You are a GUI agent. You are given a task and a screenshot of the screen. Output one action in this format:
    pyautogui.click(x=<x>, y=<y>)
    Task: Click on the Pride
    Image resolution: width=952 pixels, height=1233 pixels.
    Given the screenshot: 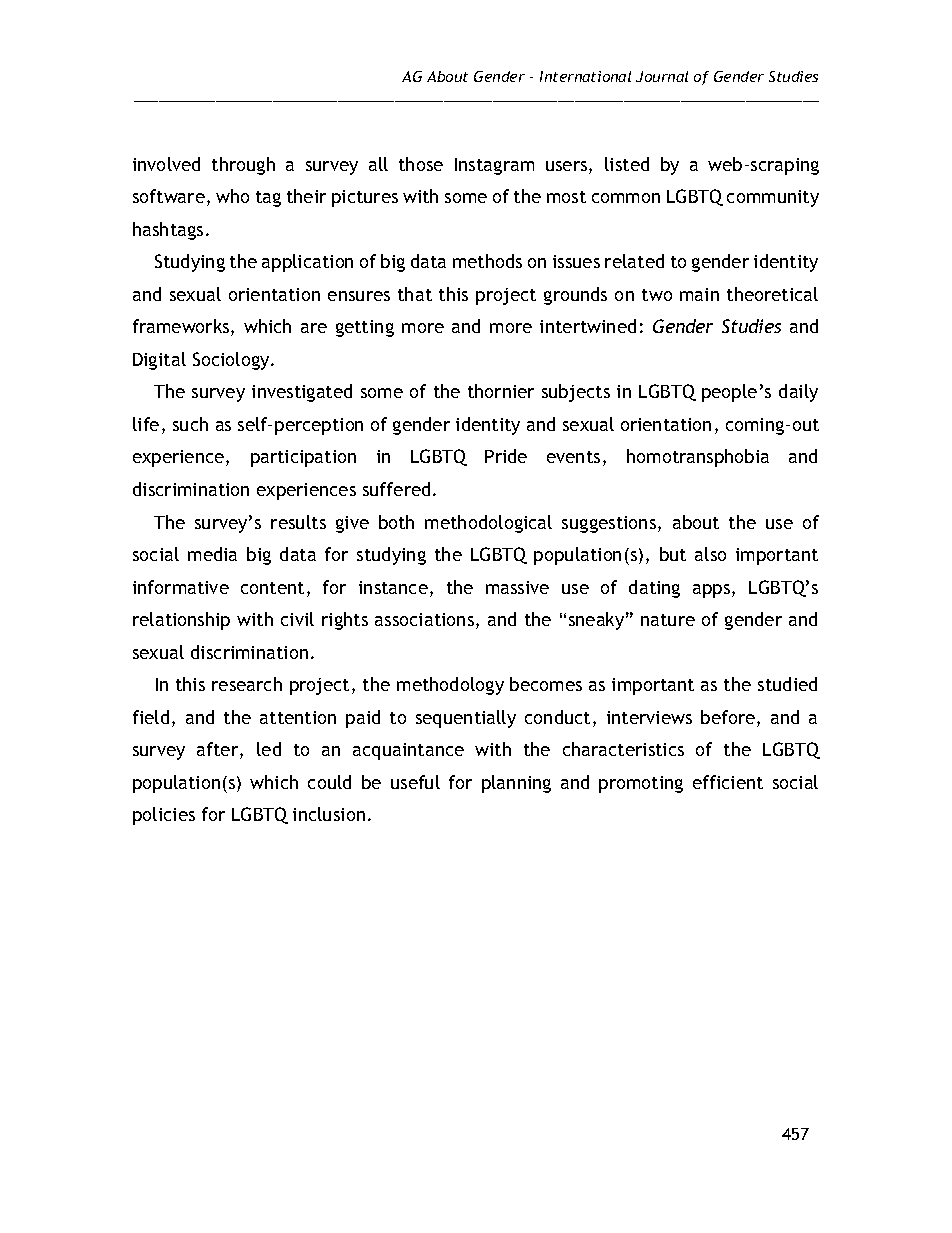 What is the action you would take?
    pyautogui.click(x=506, y=456)
